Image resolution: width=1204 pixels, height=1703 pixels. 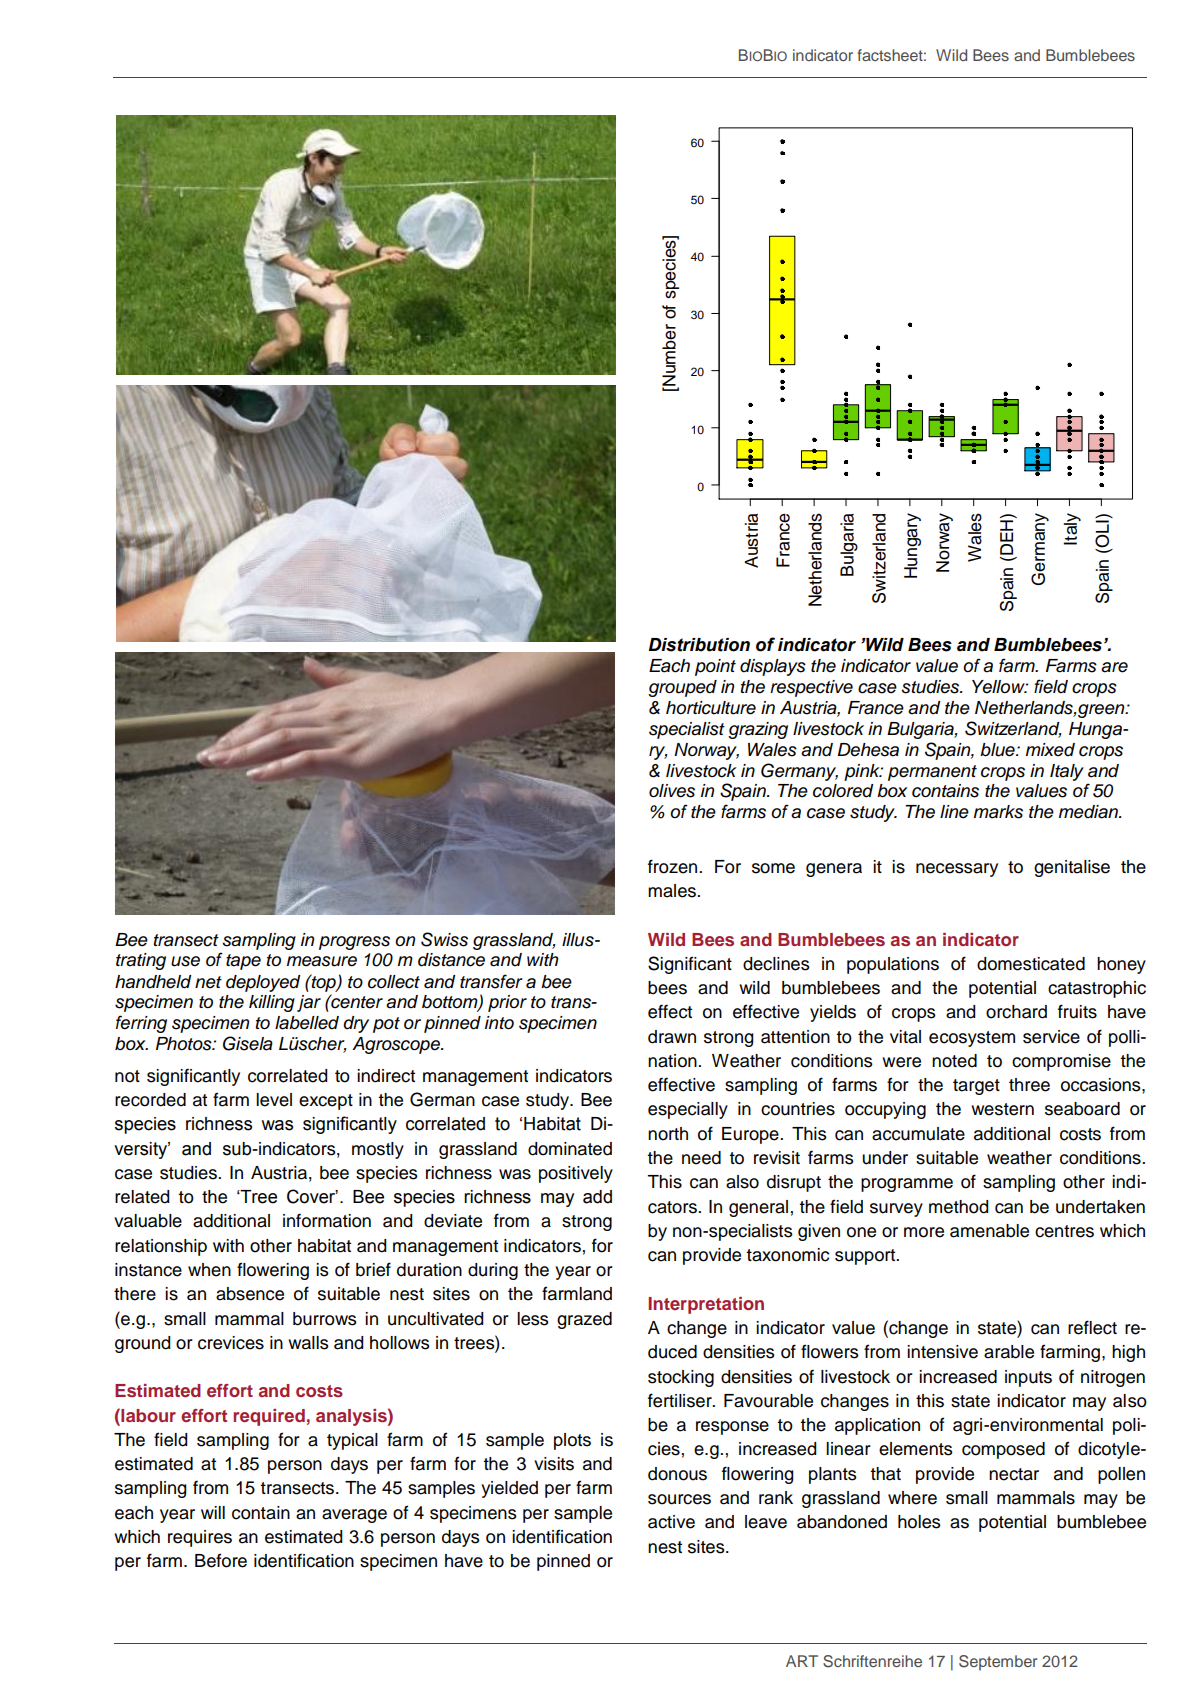 What do you see at coordinates (715, 667) in the page?
I see `point` at bounding box center [715, 667].
